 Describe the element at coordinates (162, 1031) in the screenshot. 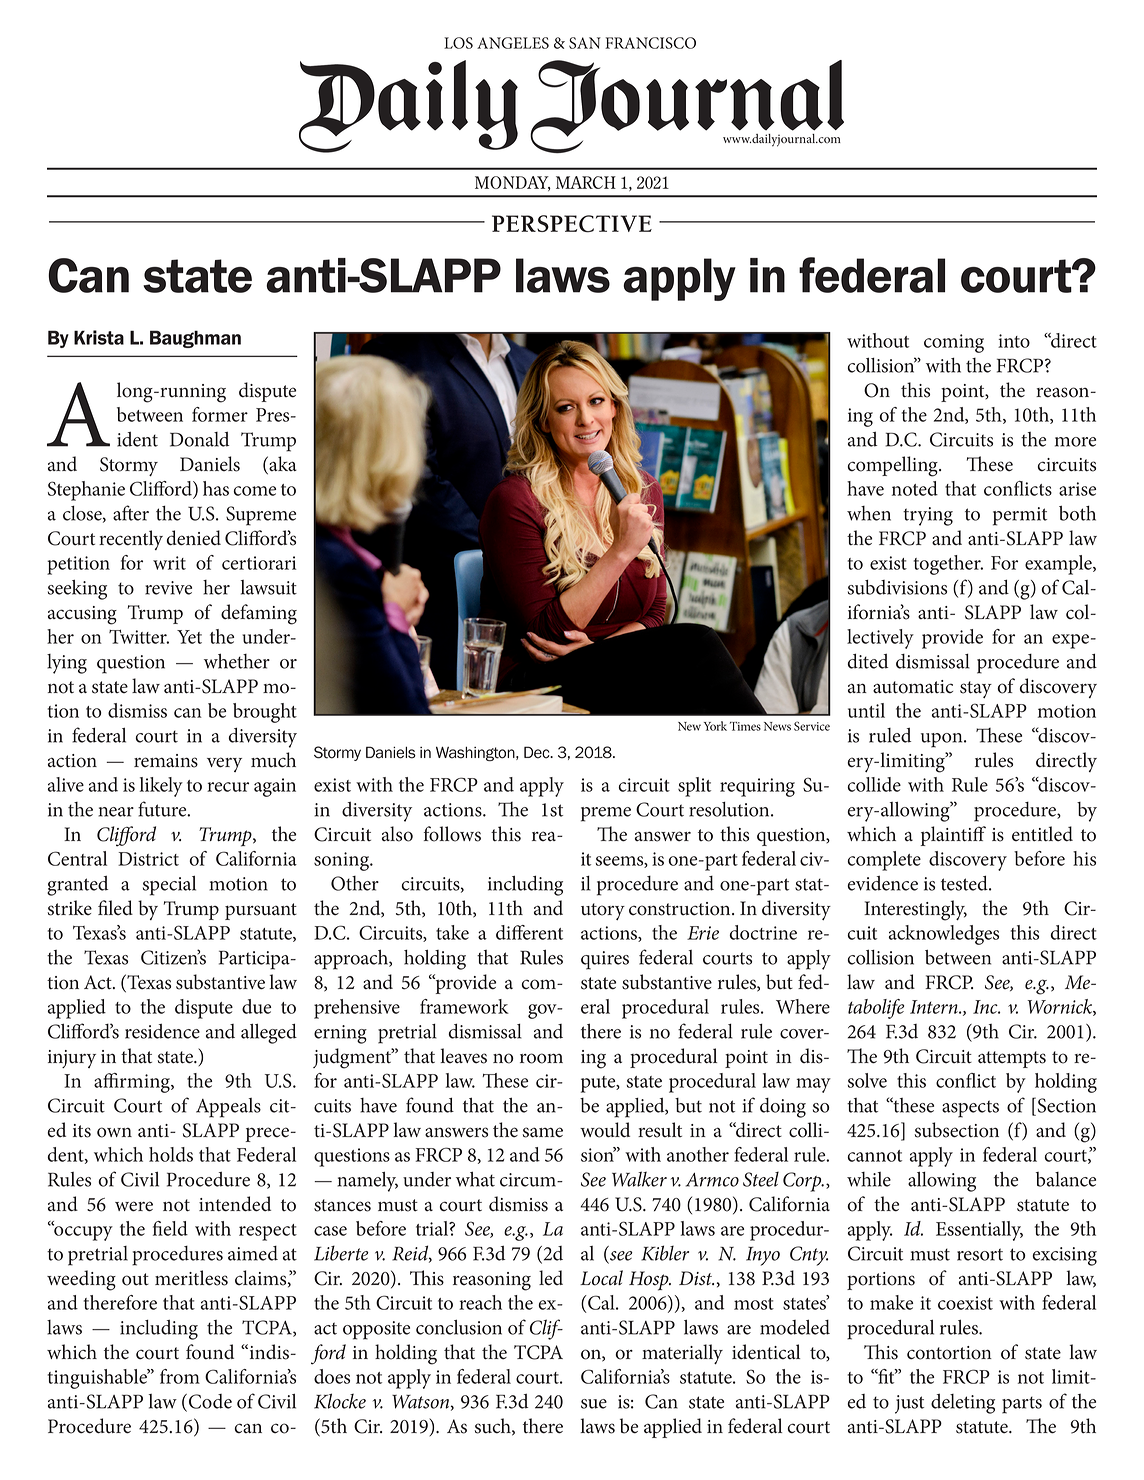

I see `residence` at that location.
